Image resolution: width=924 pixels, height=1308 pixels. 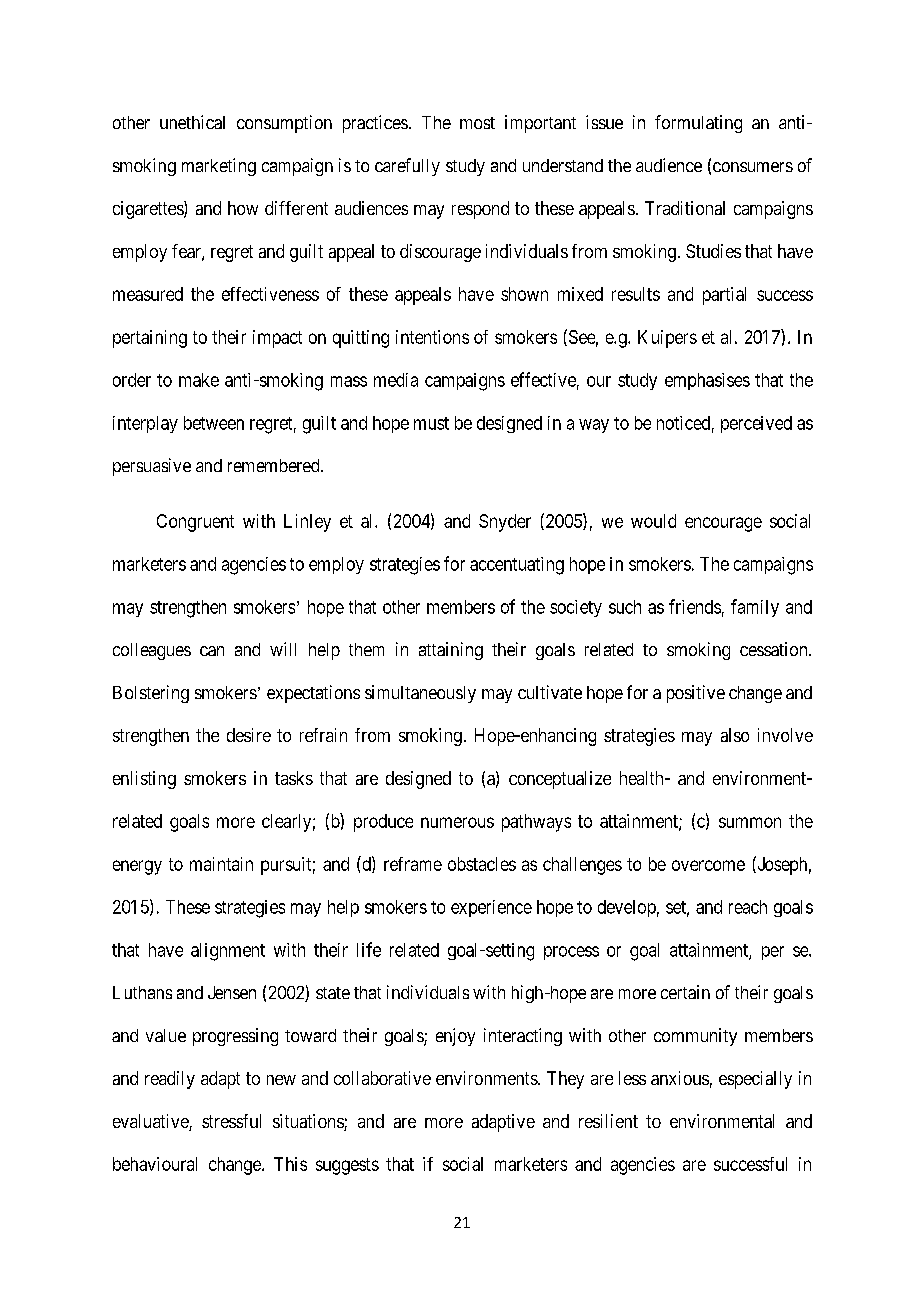 I want to click on unethical, so click(x=192, y=122).
